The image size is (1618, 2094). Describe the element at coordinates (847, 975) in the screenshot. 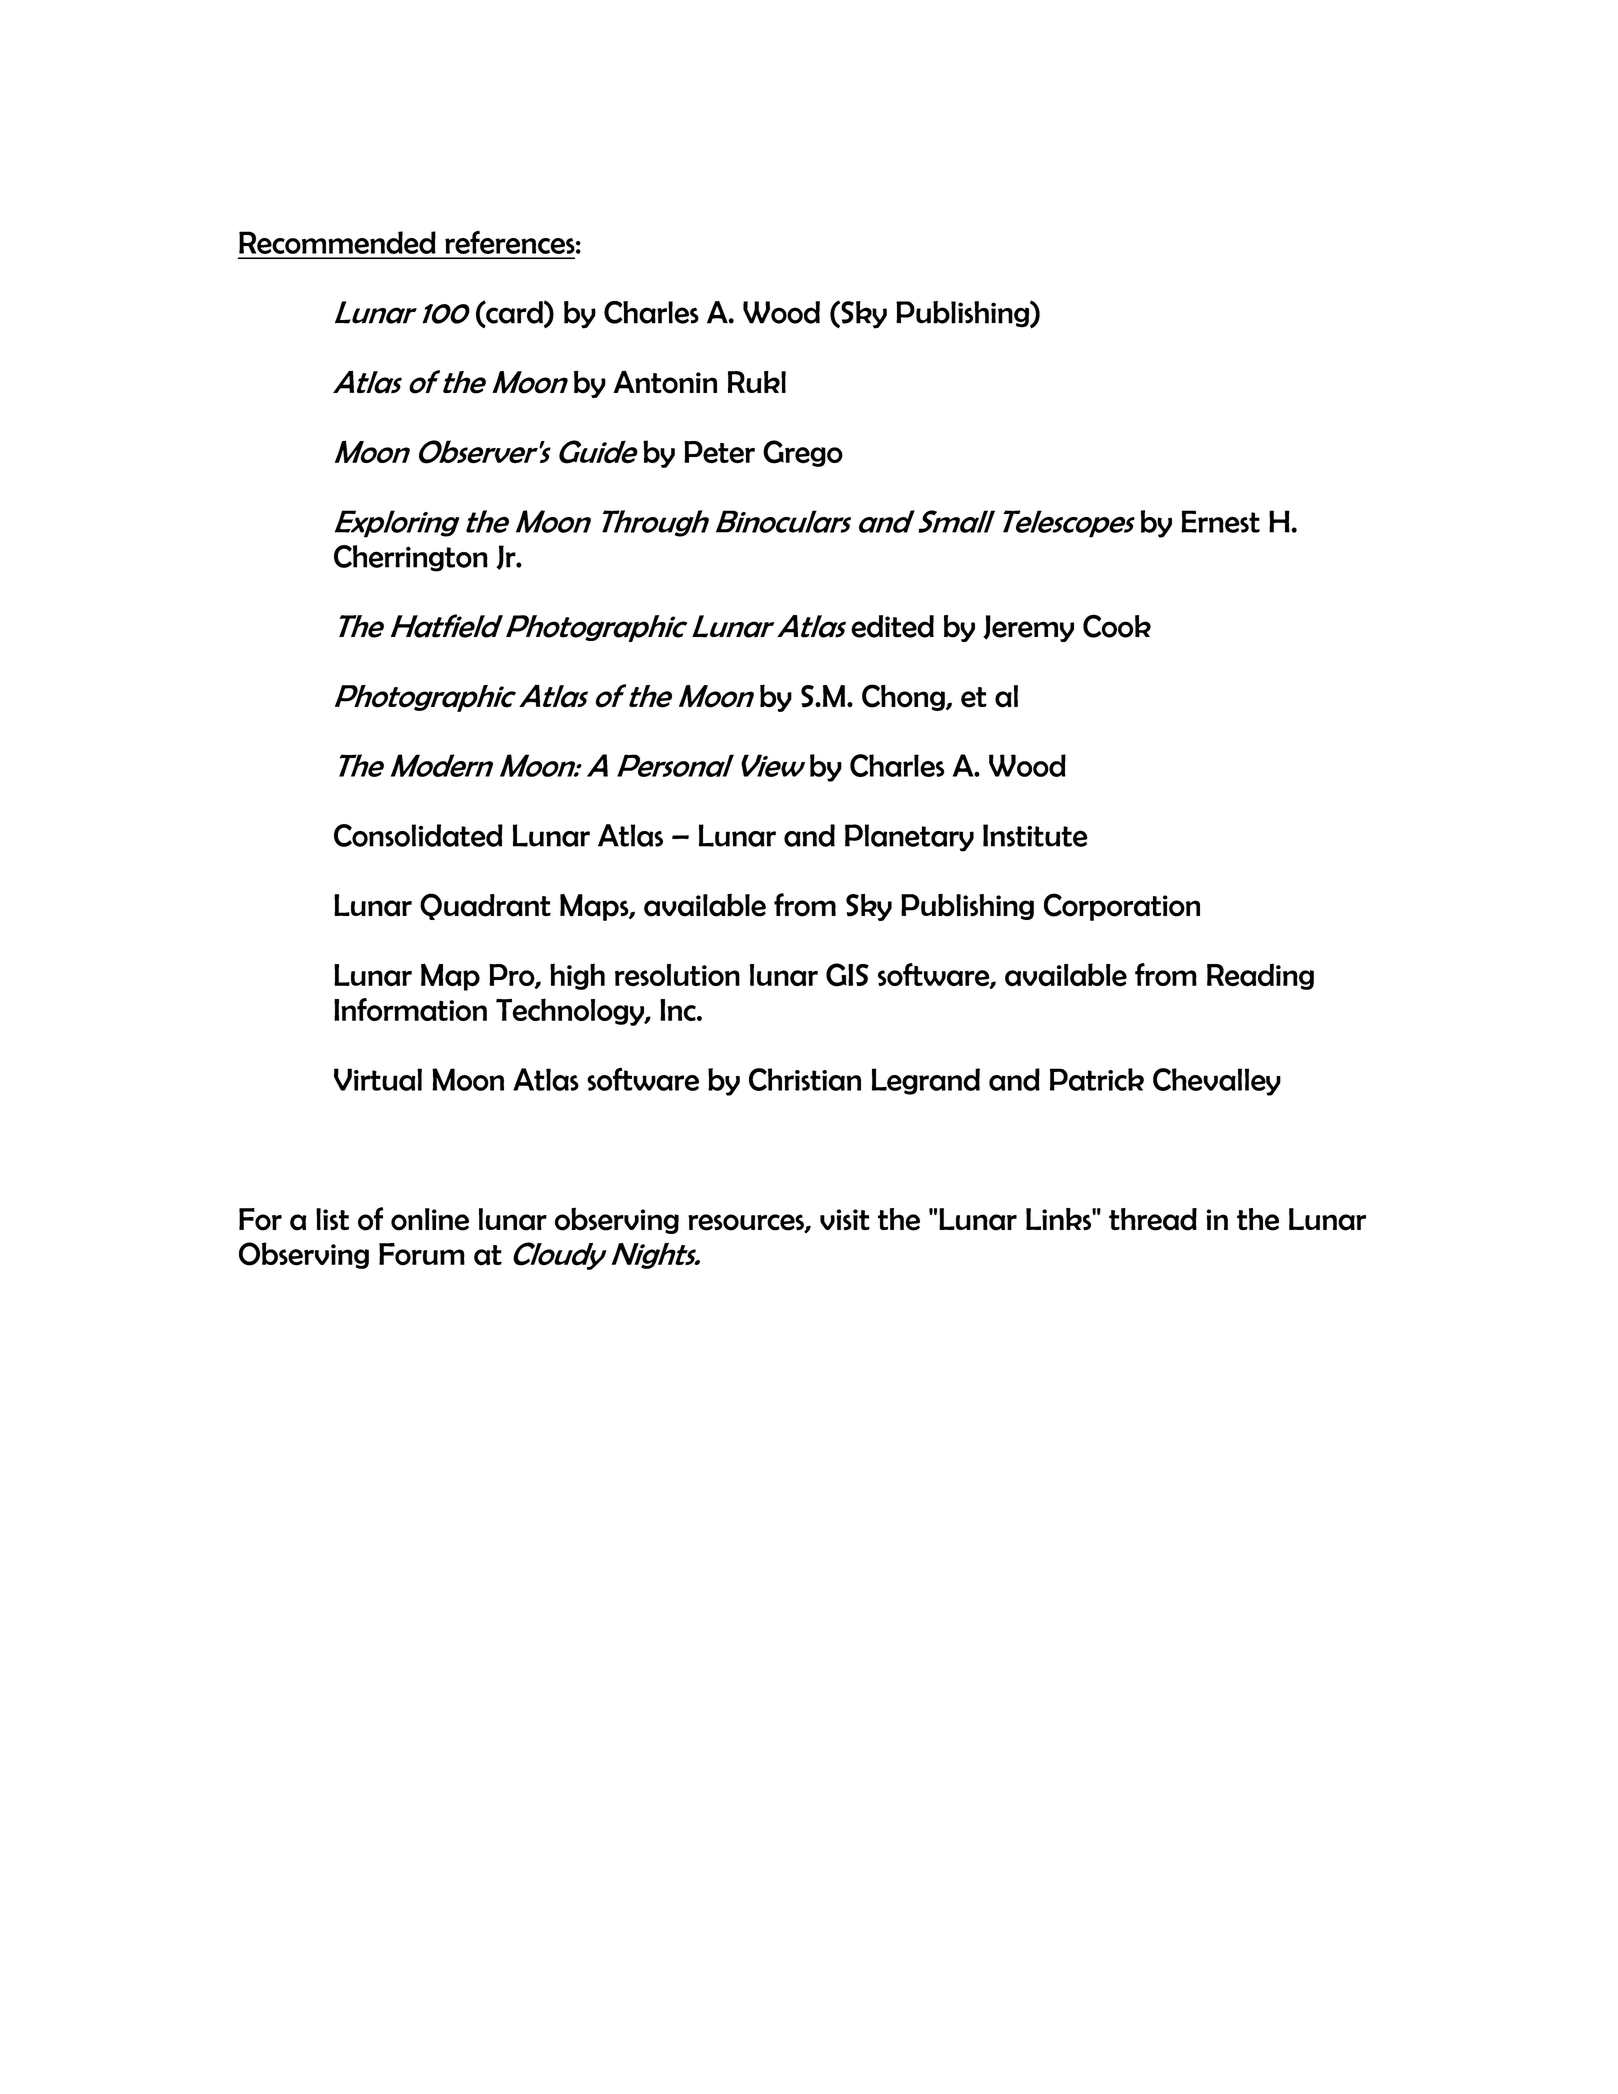

I see `GIS` at that location.
